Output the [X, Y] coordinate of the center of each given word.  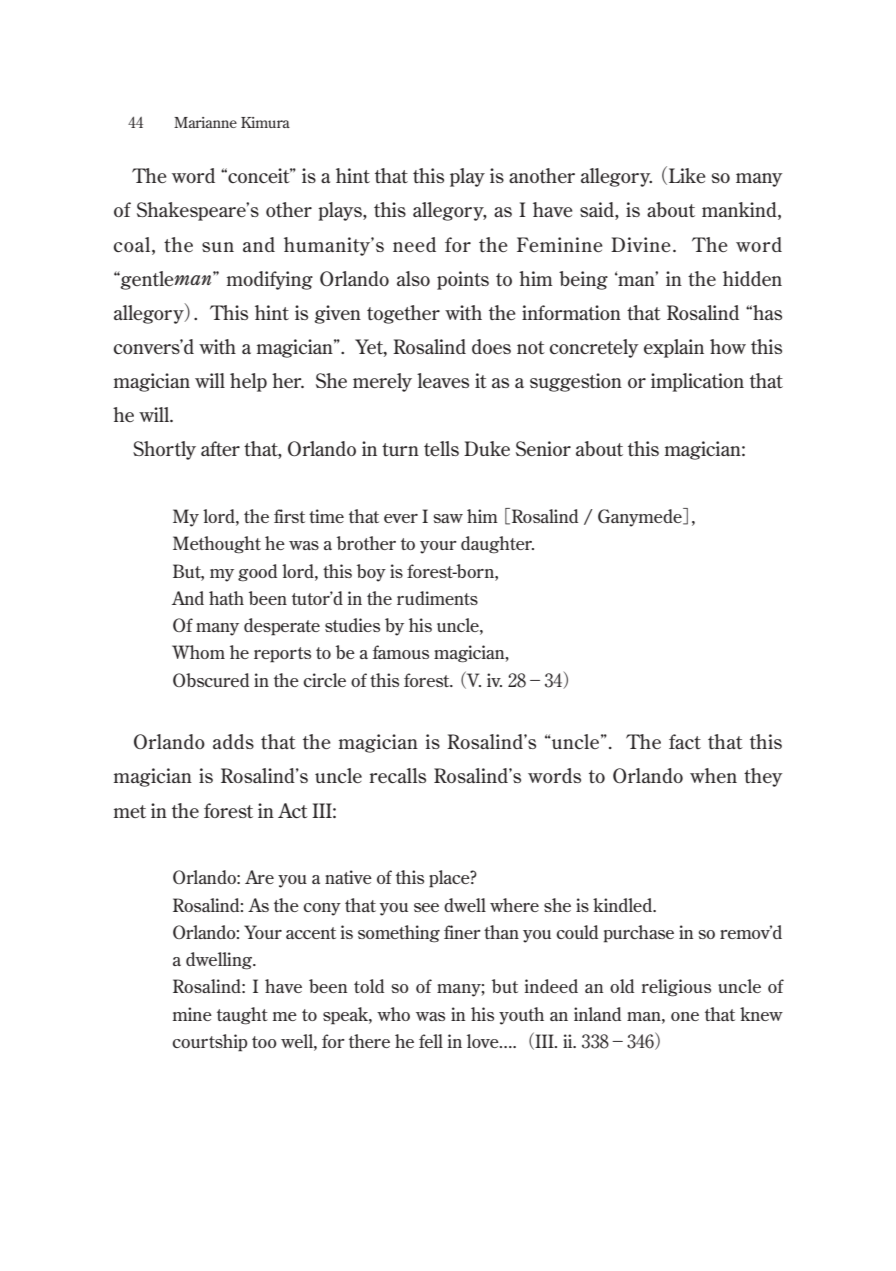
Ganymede [641, 517]
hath [226, 598]
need [414, 244]
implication [697, 382]
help [248, 382]
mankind [740, 211]
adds [233, 741]
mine [192, 1014]
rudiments [437, 598]
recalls [398, 775]
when [713, 775]
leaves [443, 380]
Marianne [205, 122]
